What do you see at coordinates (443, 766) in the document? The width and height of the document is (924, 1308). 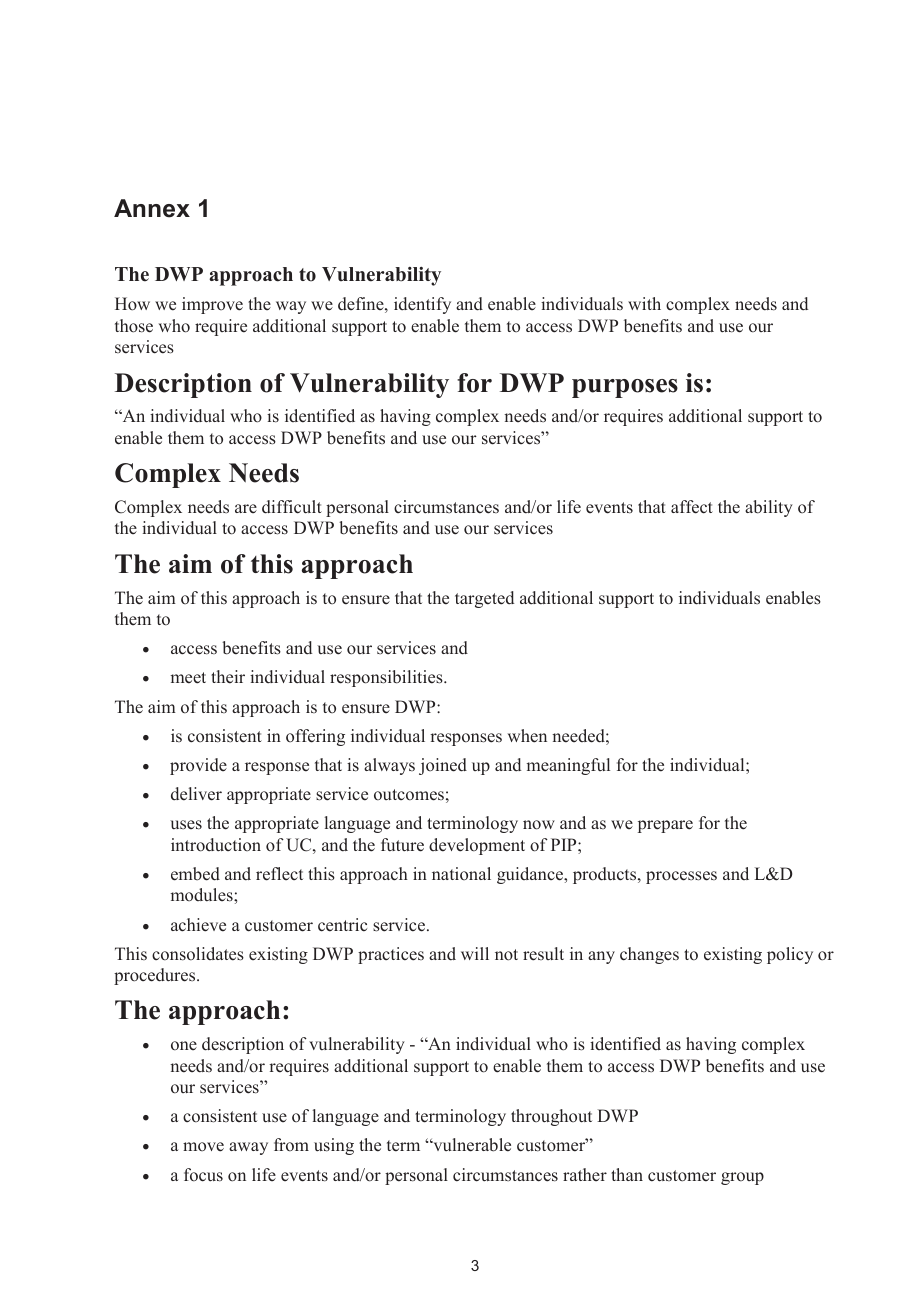 I see `joined` at bounding box center [443, 766].
